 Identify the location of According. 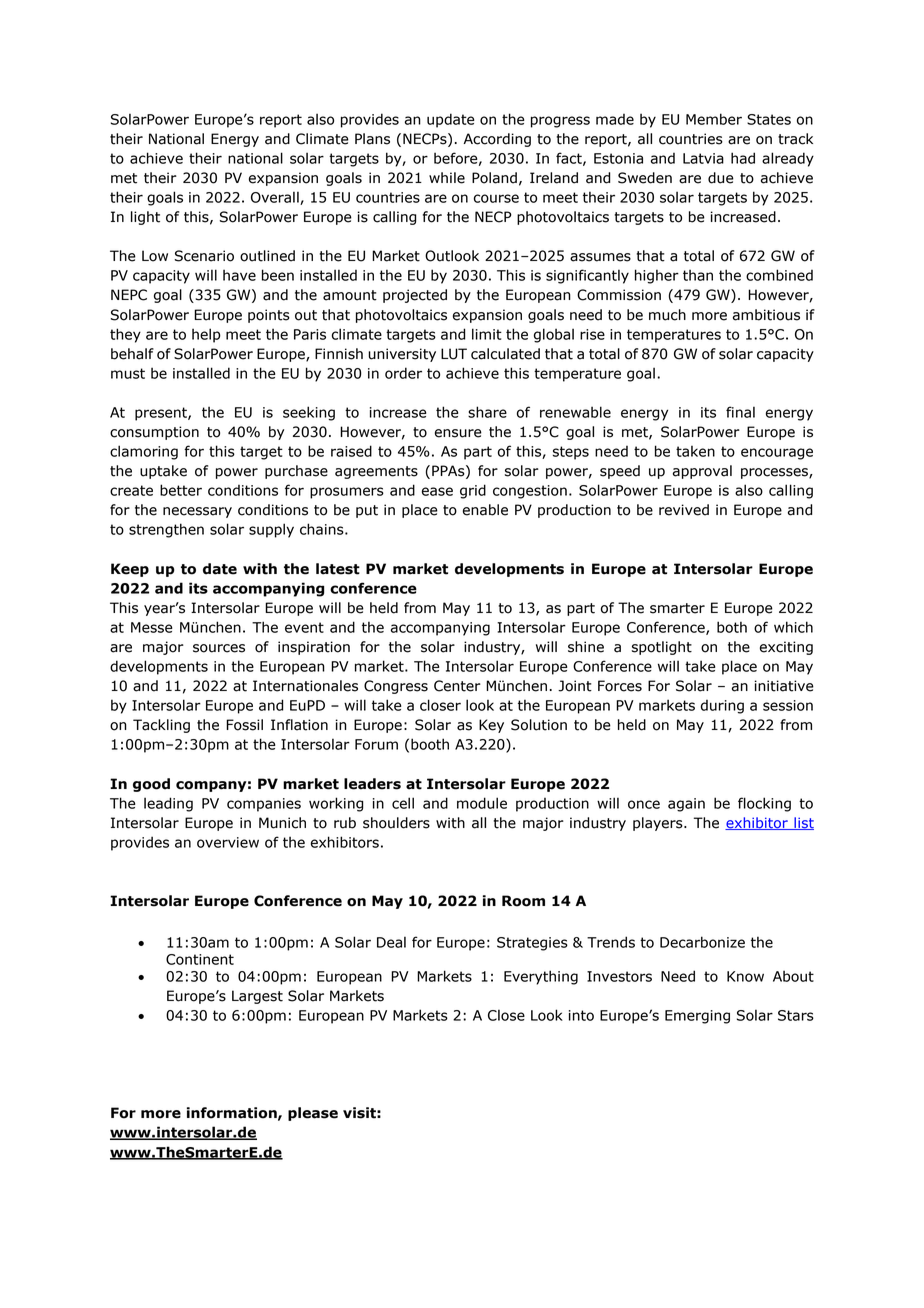
(497, 140).
